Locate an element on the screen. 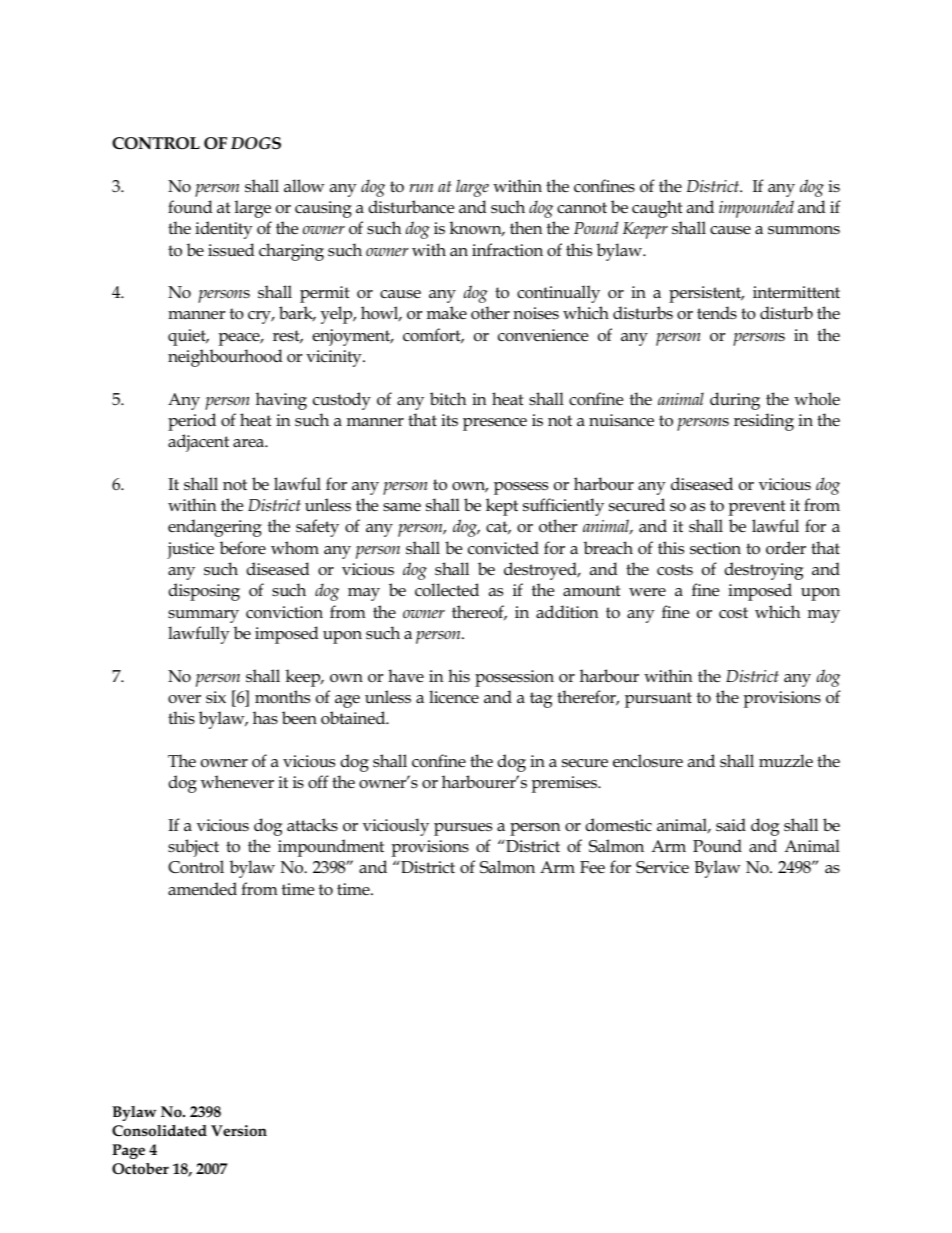 Image resolution: width=952 pixels, height=1233 pixels. its is located at coordinates (449, 420).
